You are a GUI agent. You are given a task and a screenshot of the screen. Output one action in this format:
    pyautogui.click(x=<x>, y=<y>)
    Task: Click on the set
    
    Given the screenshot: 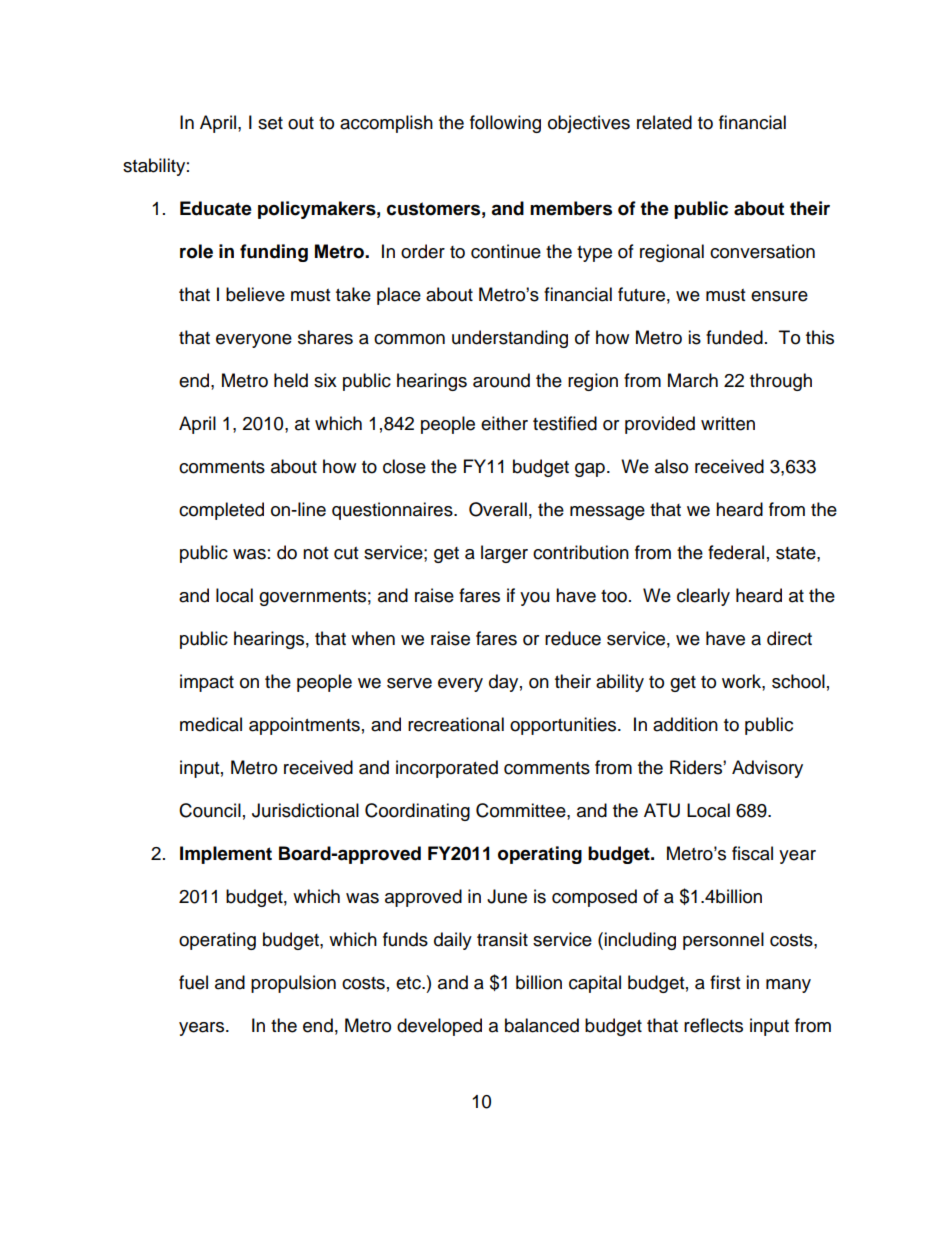 What is the action you would take?
    pyautogui.click(x=270, y=123)
